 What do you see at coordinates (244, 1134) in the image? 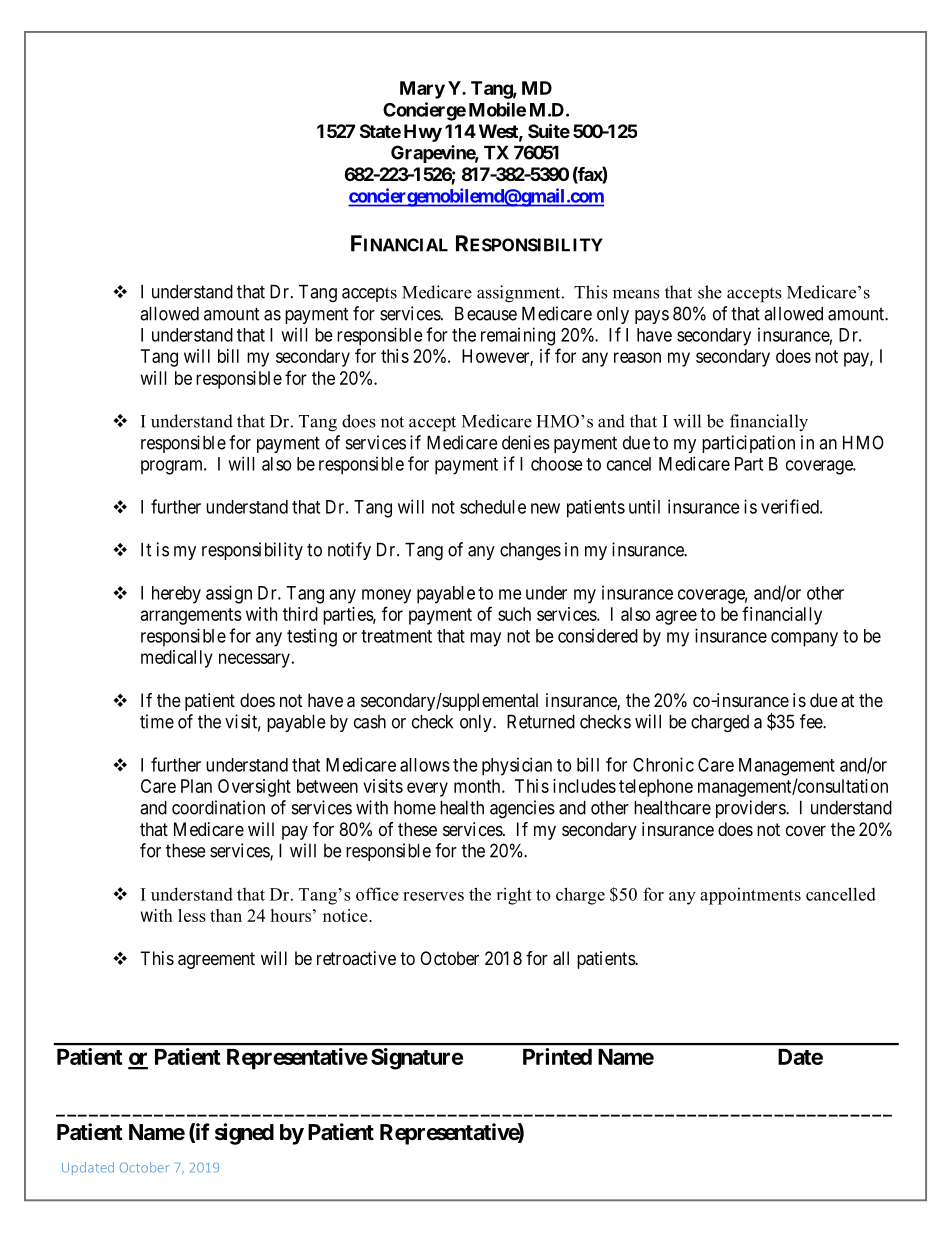
I see `signed` at bounding box center [244, 1134].
